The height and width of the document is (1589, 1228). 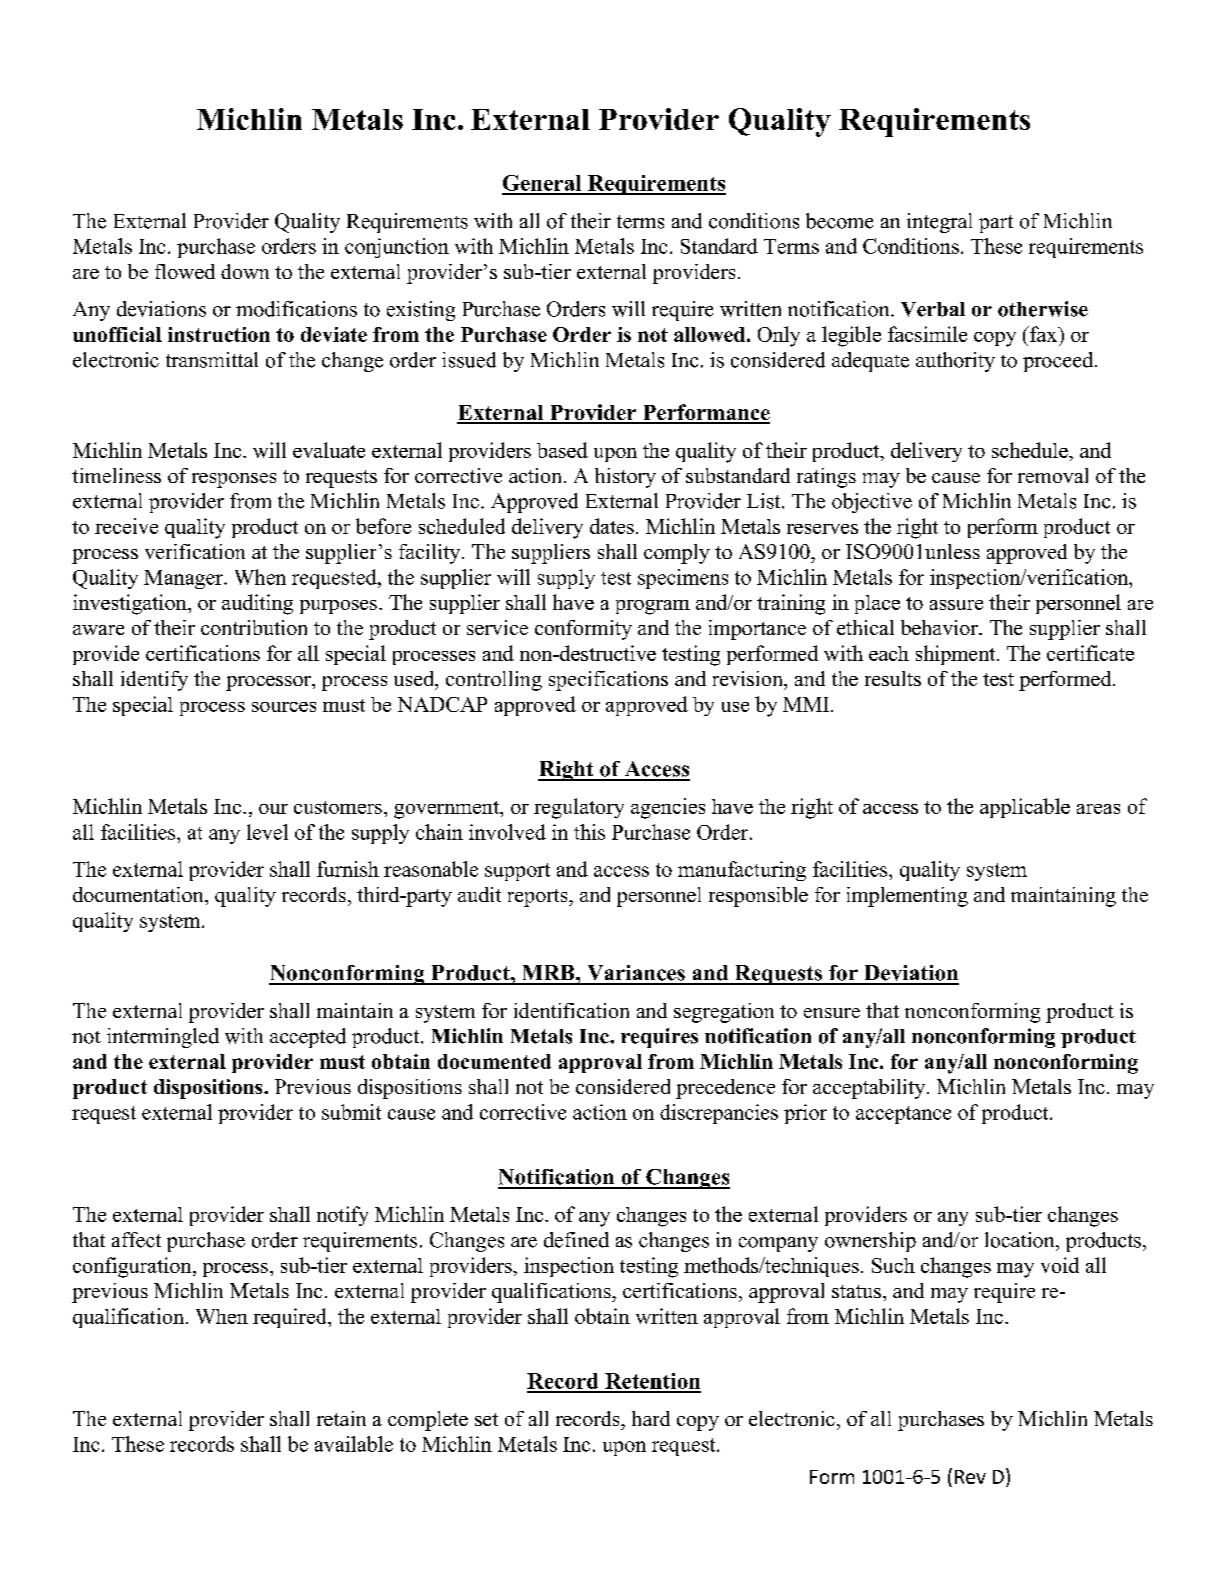 I want to click on level, so click(x=267, y=832).
